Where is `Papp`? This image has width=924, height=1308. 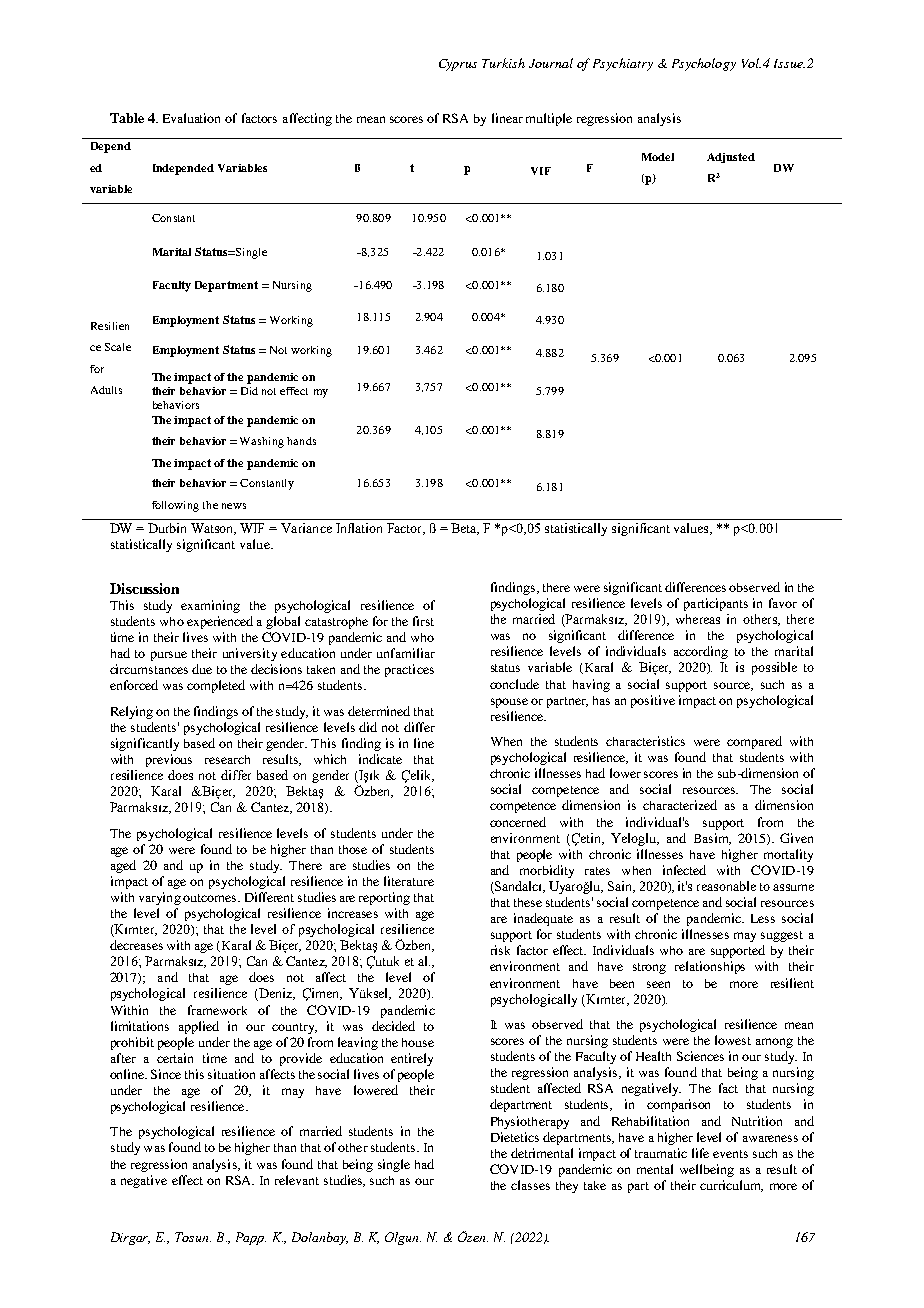 Papp is located at coordinates (251, 1238).
